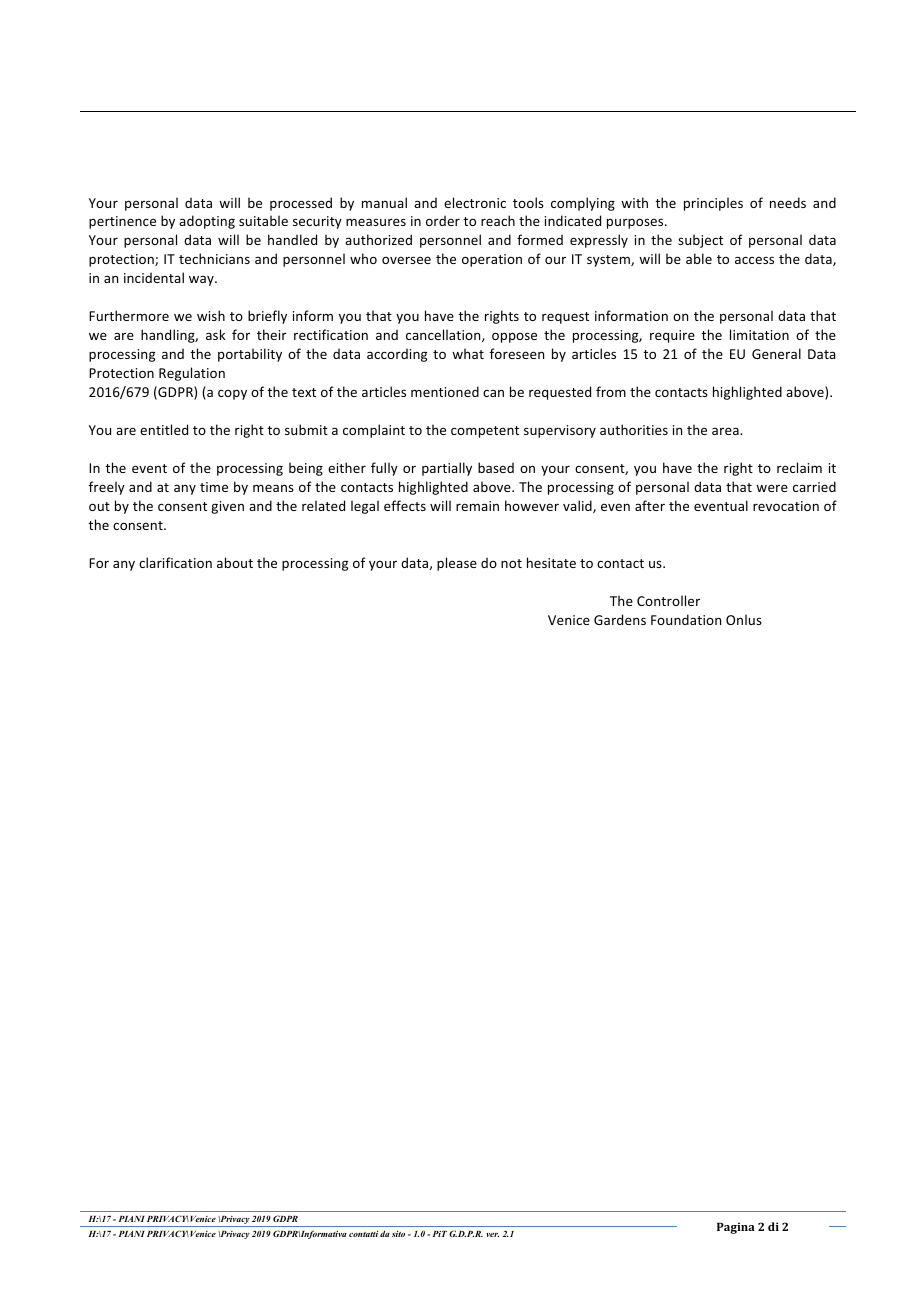  What do you see at coordinates (700, 241) in the screenshot?
I see `subject` at bounding box center [700, 241].
